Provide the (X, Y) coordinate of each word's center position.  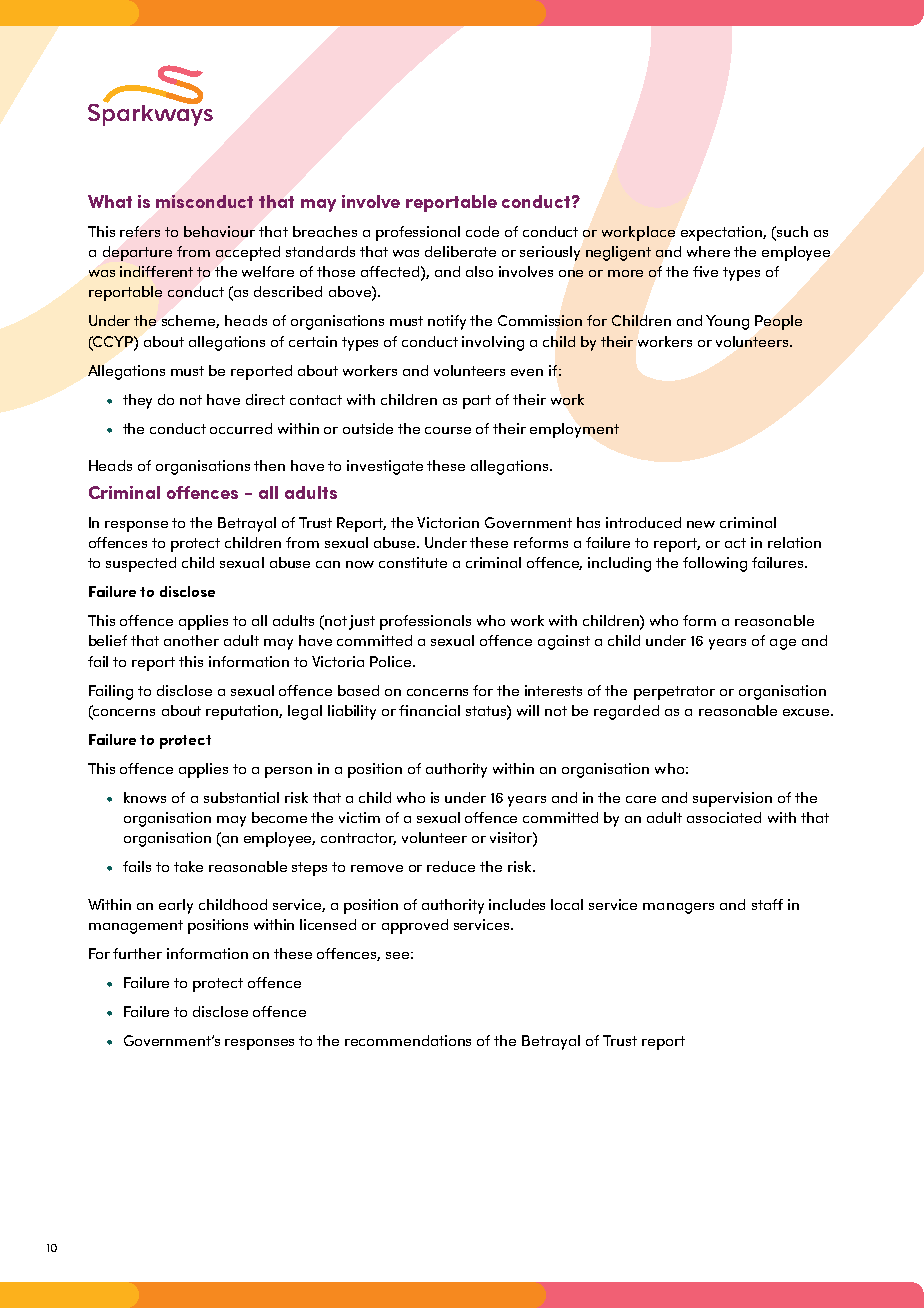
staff (767, 904)
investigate (385, 467)
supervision (732, 799)
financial (429, 710)
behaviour (219, 231)
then (269, 465)
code (482, 231)
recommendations (408, 1040)
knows (145, 797)
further (137, 953)
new (701, 524)
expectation (722, 233)
